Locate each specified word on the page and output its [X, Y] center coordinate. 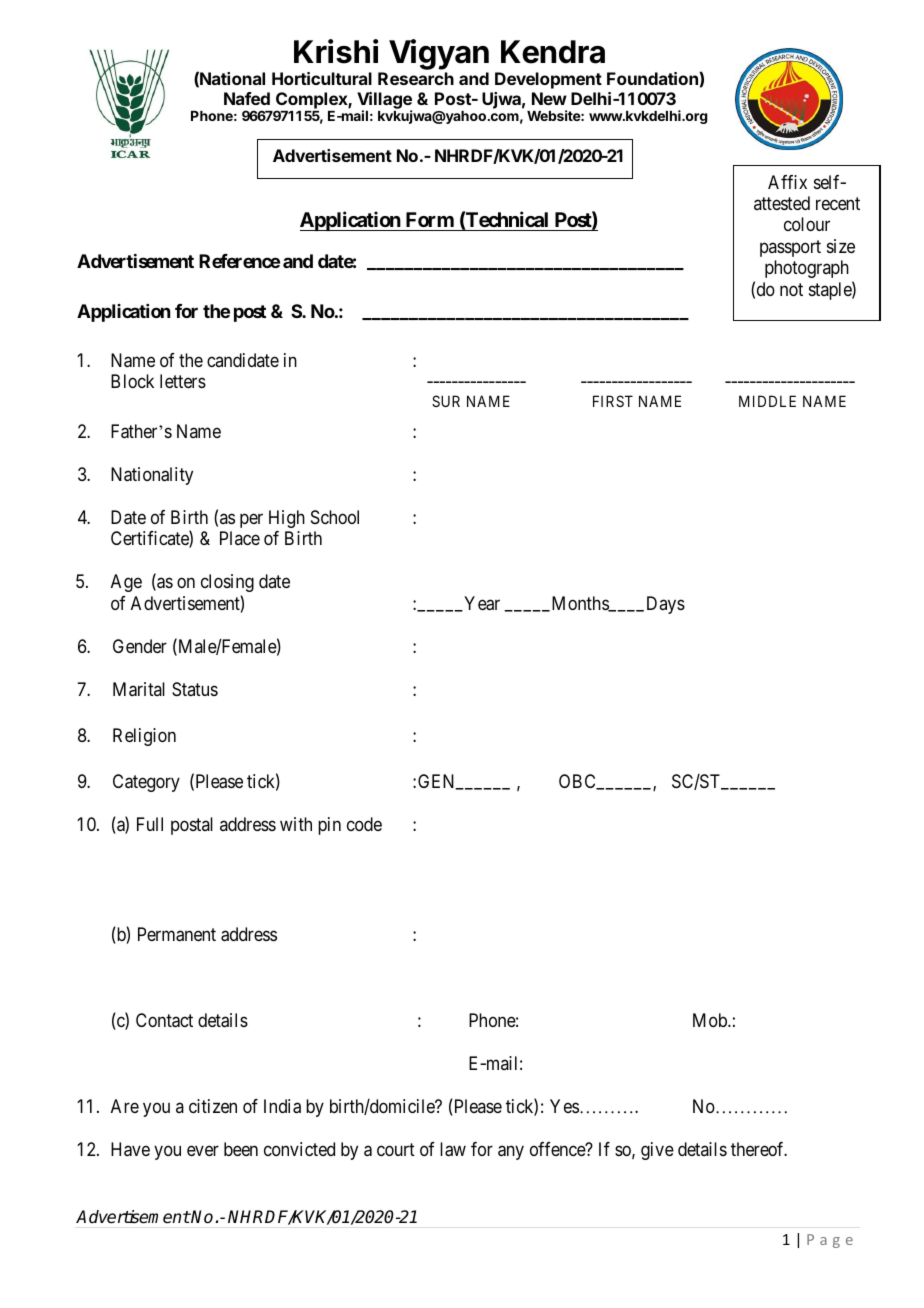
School [335, 517]
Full [150, 824]
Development [548, 80]
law [453, 1149]
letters [183, 381]
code [364, 824]
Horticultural [322, 78]
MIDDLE [767, 401]
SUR [446, 401]
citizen [213, 1106]
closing [227, 583]
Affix [787, 182]
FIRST [613, 401]
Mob [711, 1020]
